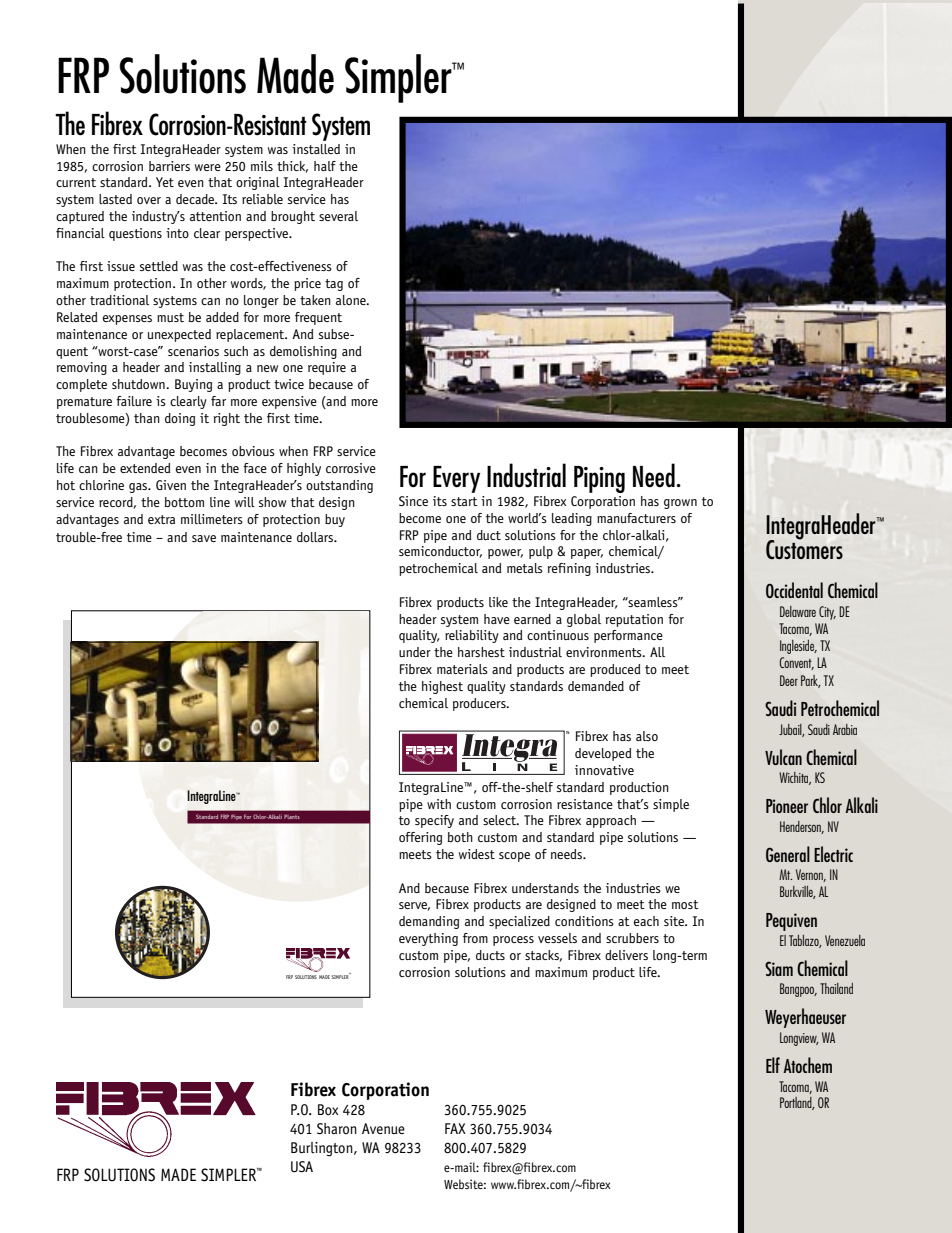 Image resolution: width=952 pixels, height=1233 pixels. What do you see at coordinates (302, 1167) in the image?
I see `USA` at bounding box center [302, 1167].
